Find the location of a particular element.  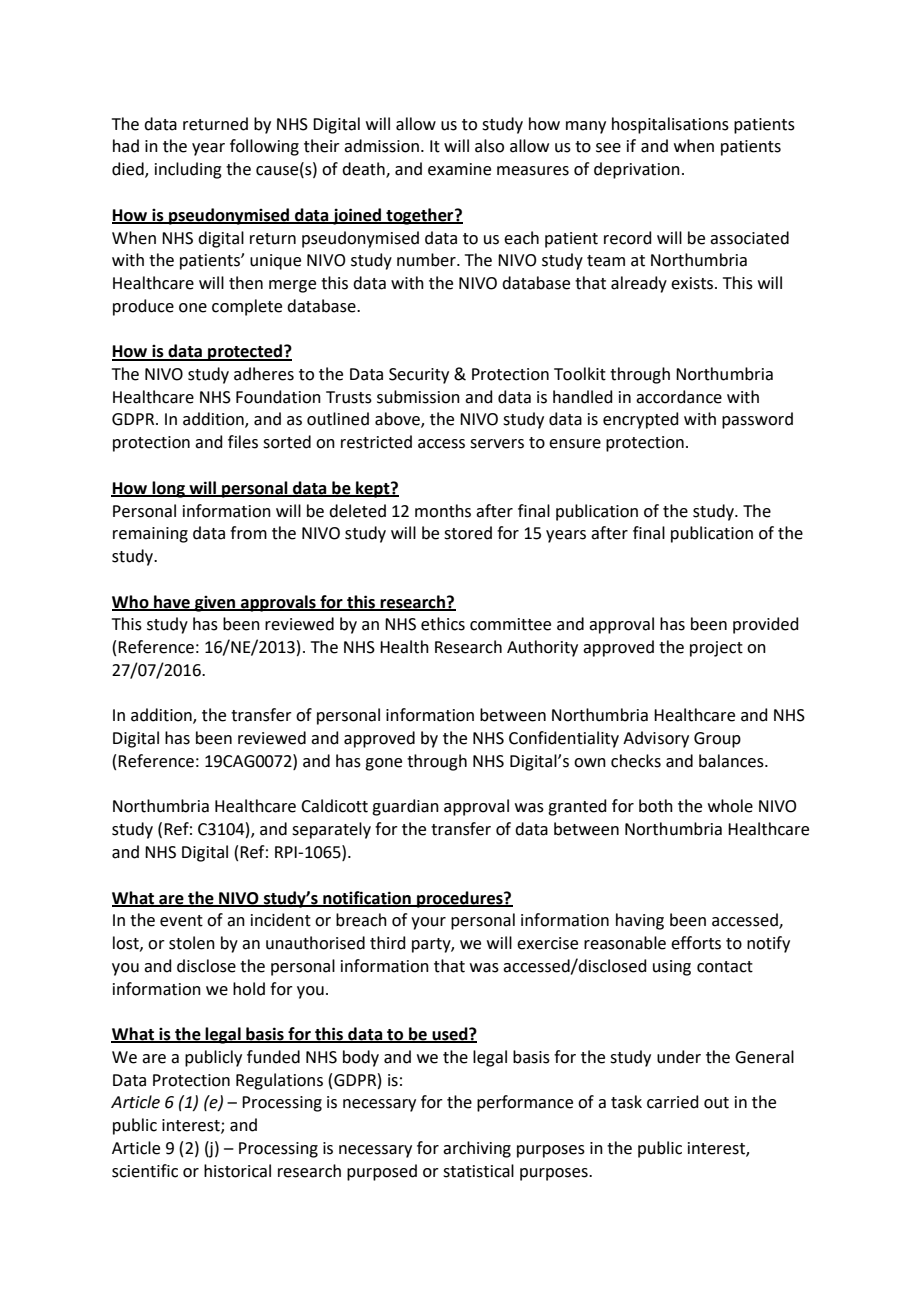

examine is located at coordinates (459, 169).
